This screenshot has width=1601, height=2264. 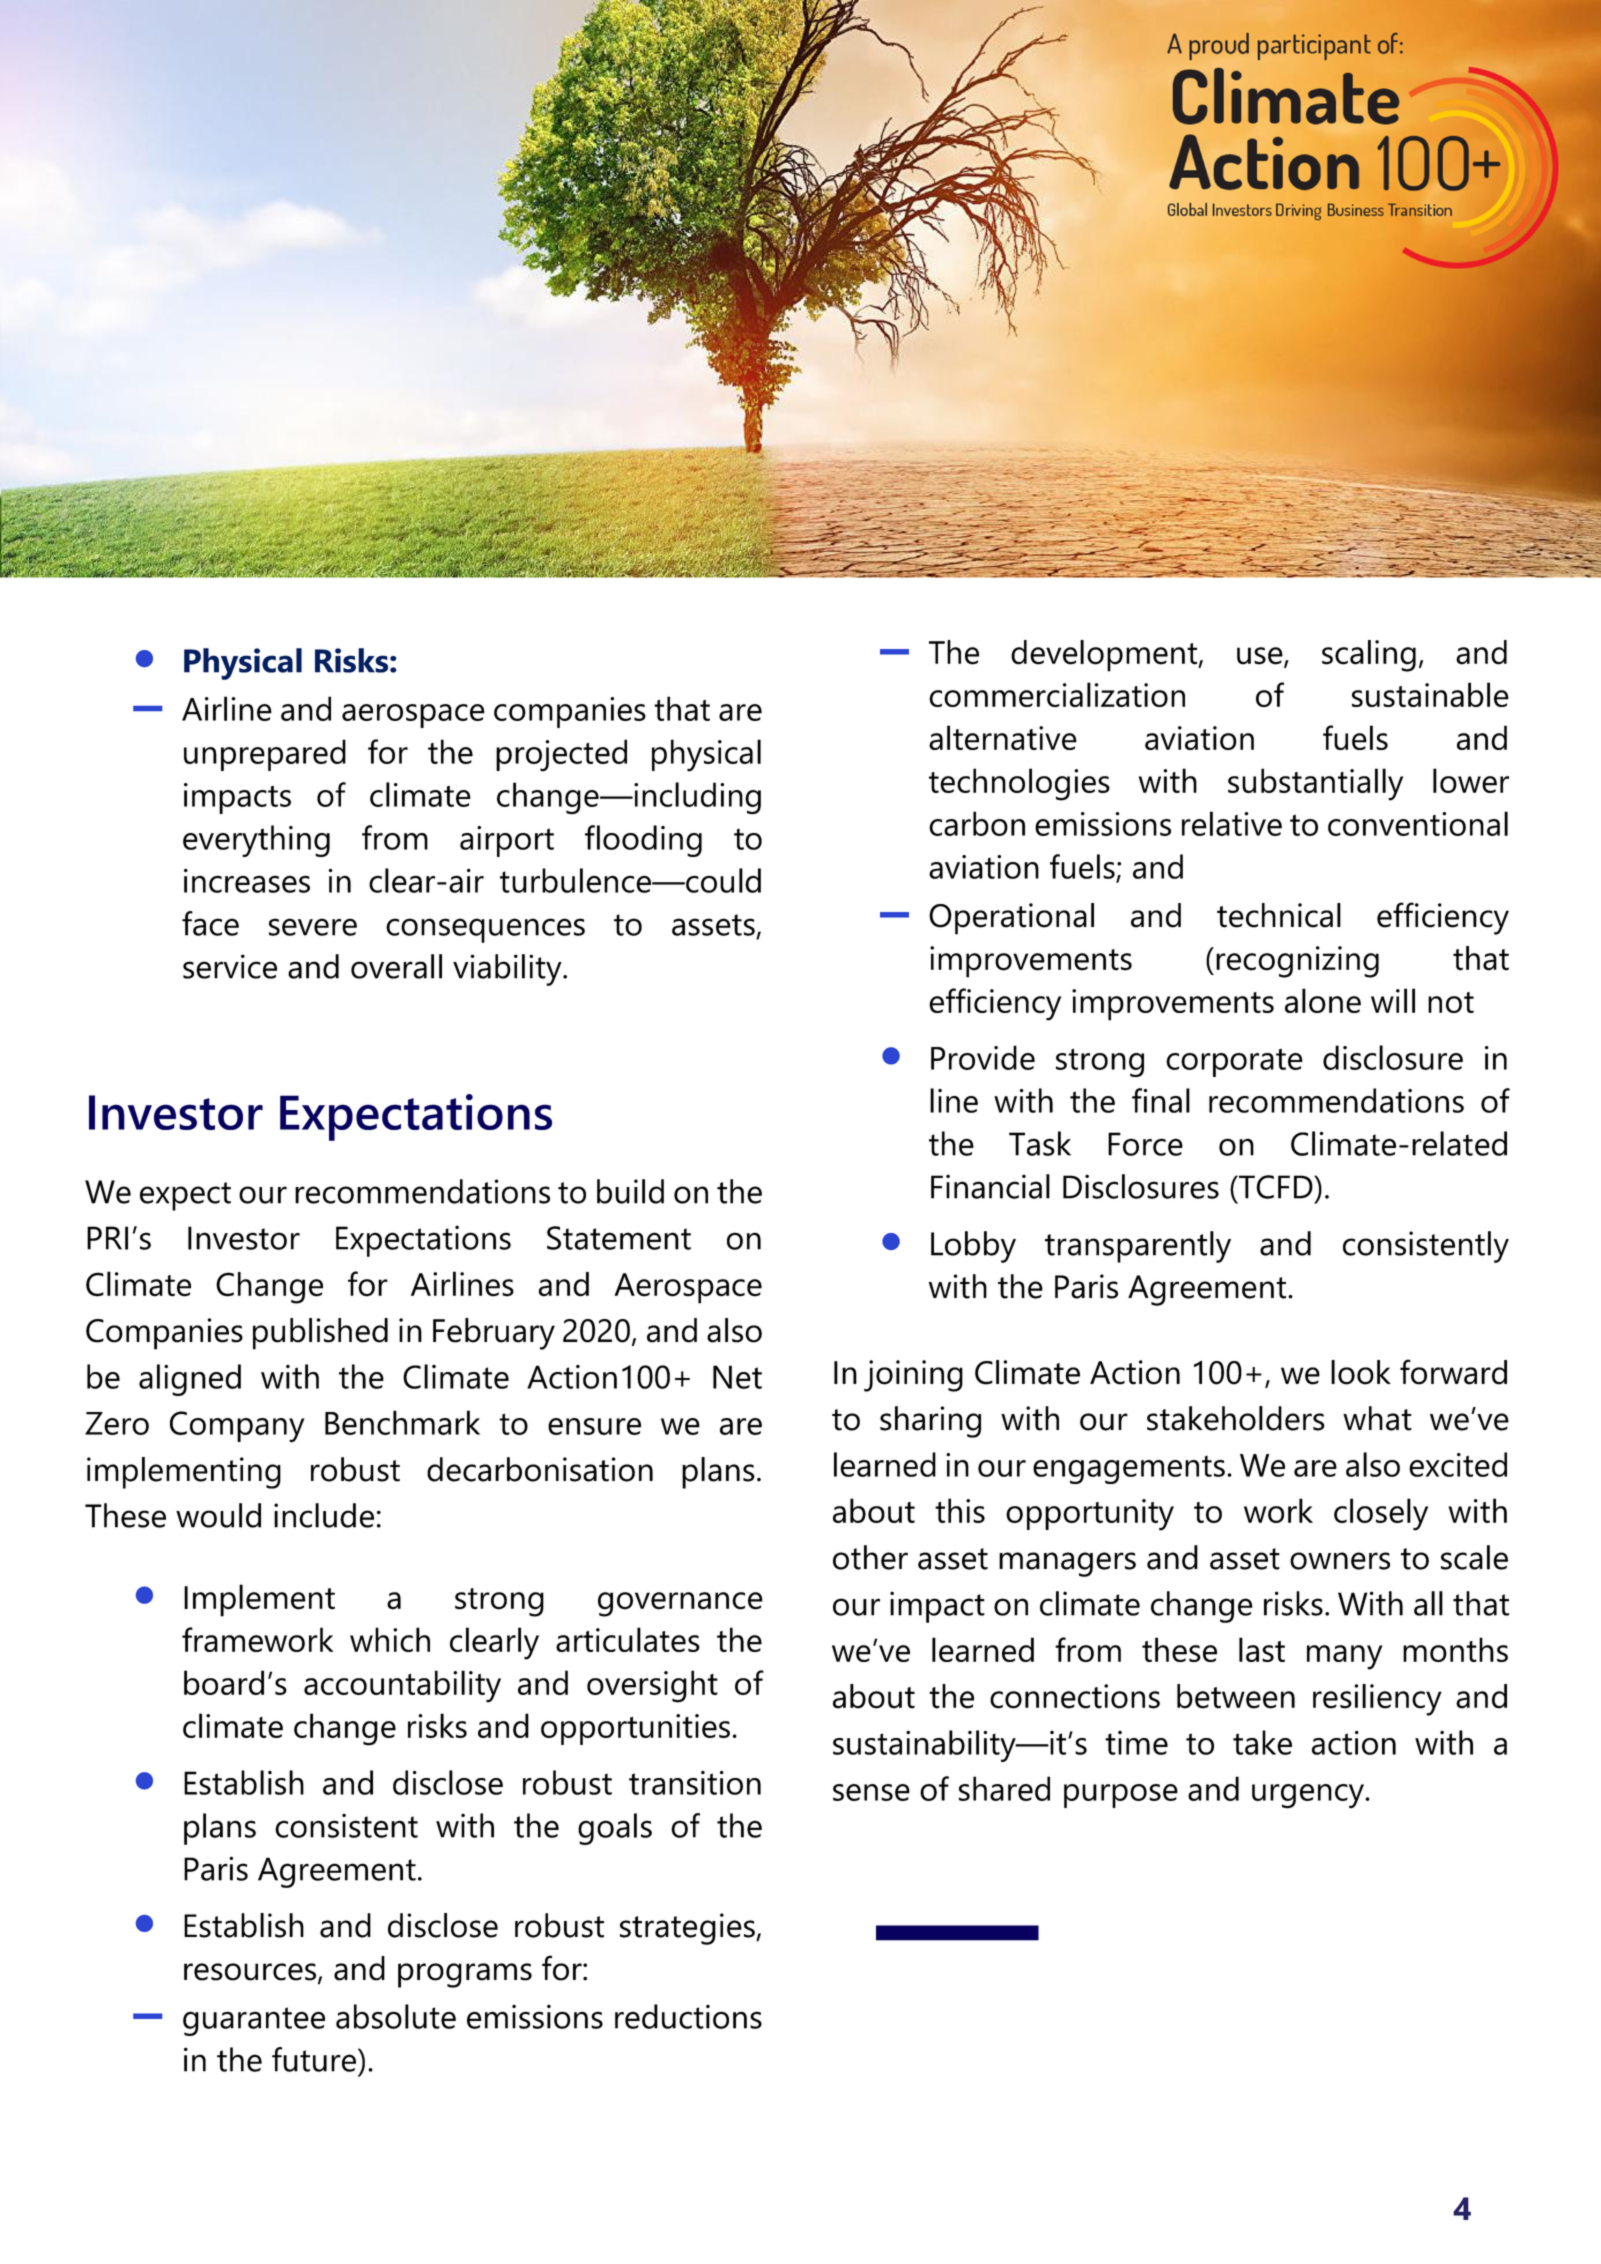 What do you see at coordinates (1361, 1372) in the screenshot?
I see `look` at bounding box center [1361, 1372].
